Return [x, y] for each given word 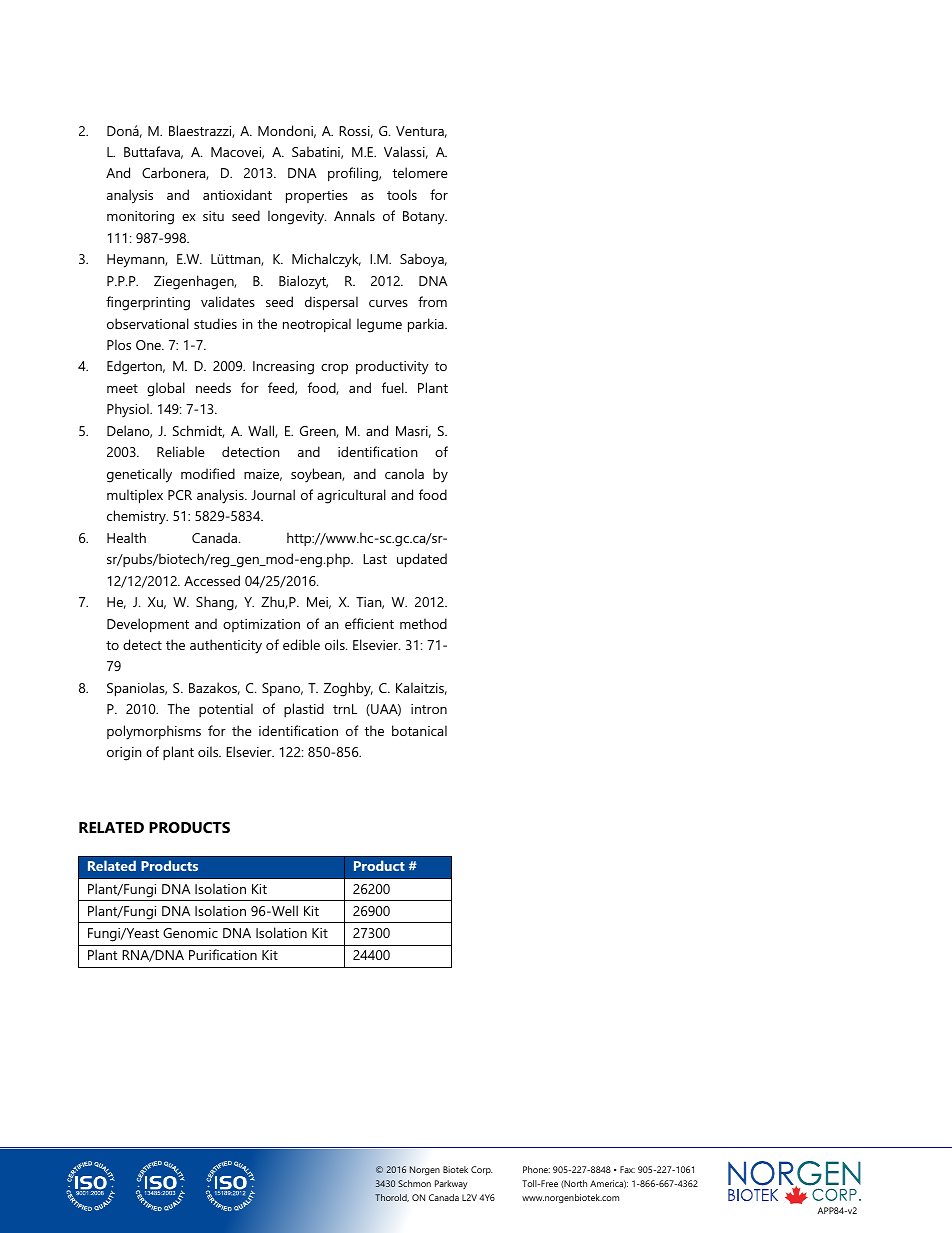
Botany [425, 218]
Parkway [451, 1184]
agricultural [351, 496]
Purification [223, 954]
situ [213, 216]
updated [422, 560]
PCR [180, 495]
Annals [354, 215]
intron [429, 709]
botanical [419, 730]
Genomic [190, 933]
